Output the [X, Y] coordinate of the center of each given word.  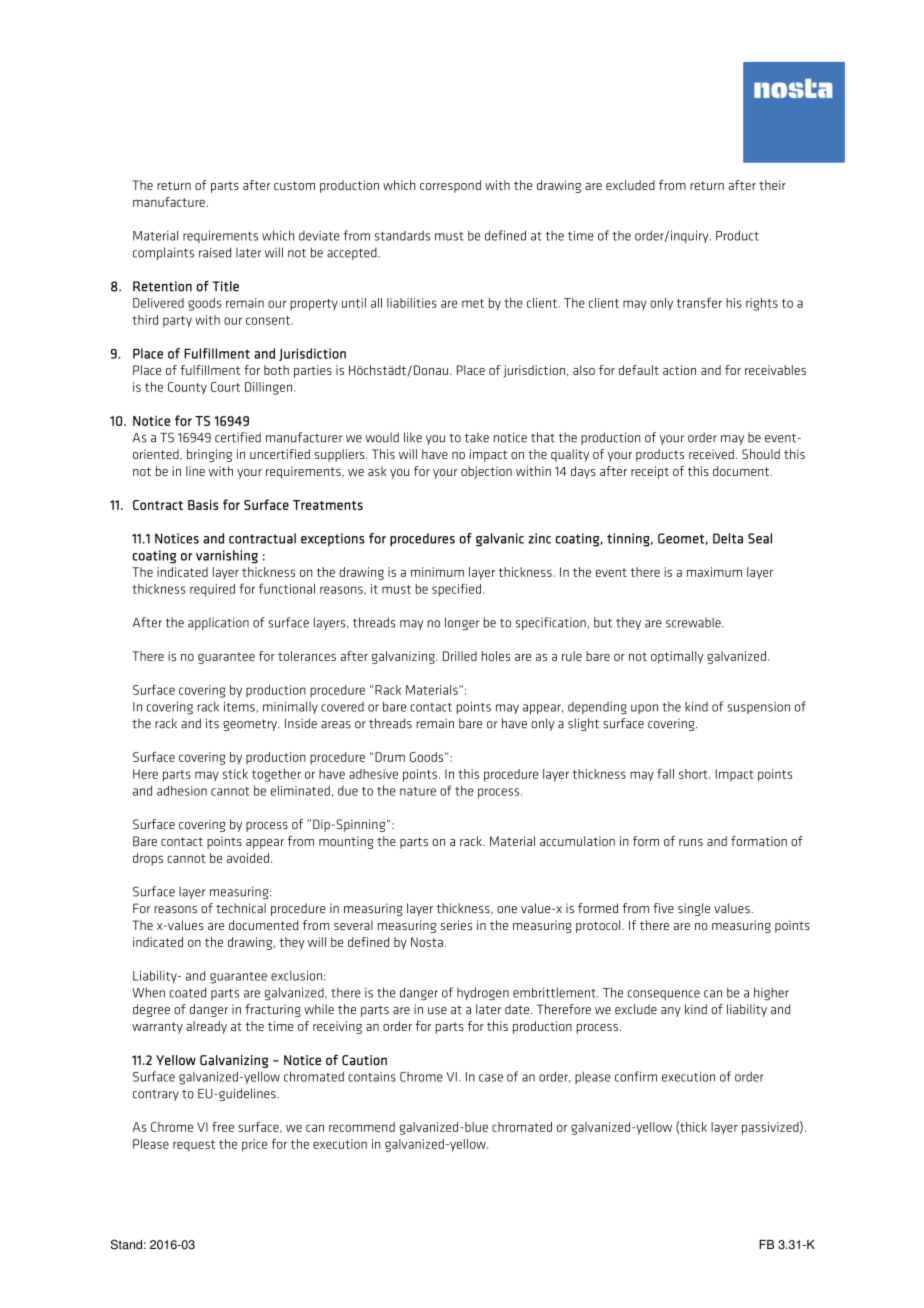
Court [225, 387]
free [223, 1127]
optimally [677, 657]
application [218, 623]
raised [215, 252]
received [711, 454]
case [491, 1078]
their [772, 185]
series [456, 925]
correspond [450, 186]
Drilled [460, 656]
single [694, 909]
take [477, 437]
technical [241, 908]
